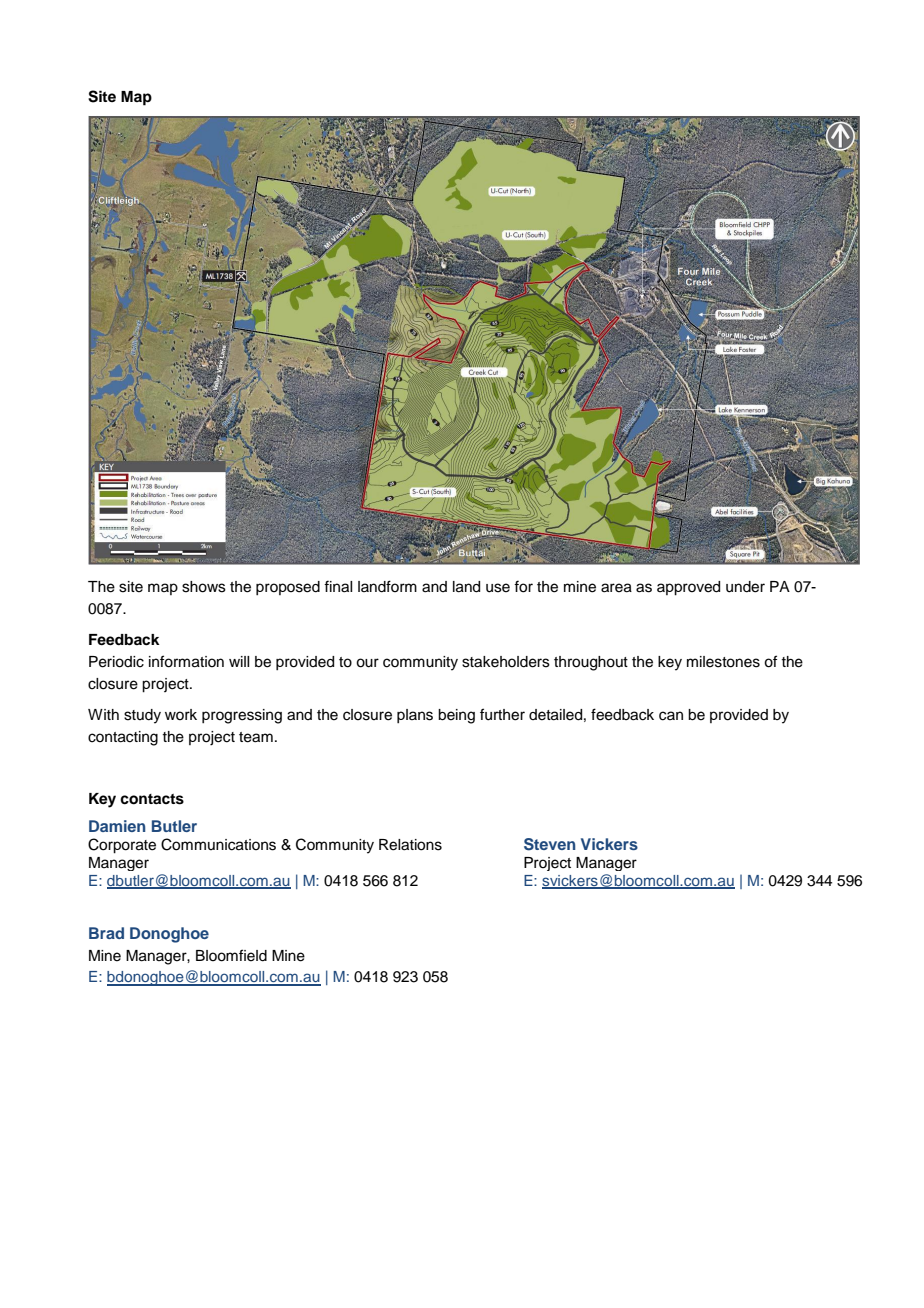 The image size is (924, 1308). What do you see at coordinates (152, 799) in the image?
I see `contacts` at bounding box center [152, 799].
